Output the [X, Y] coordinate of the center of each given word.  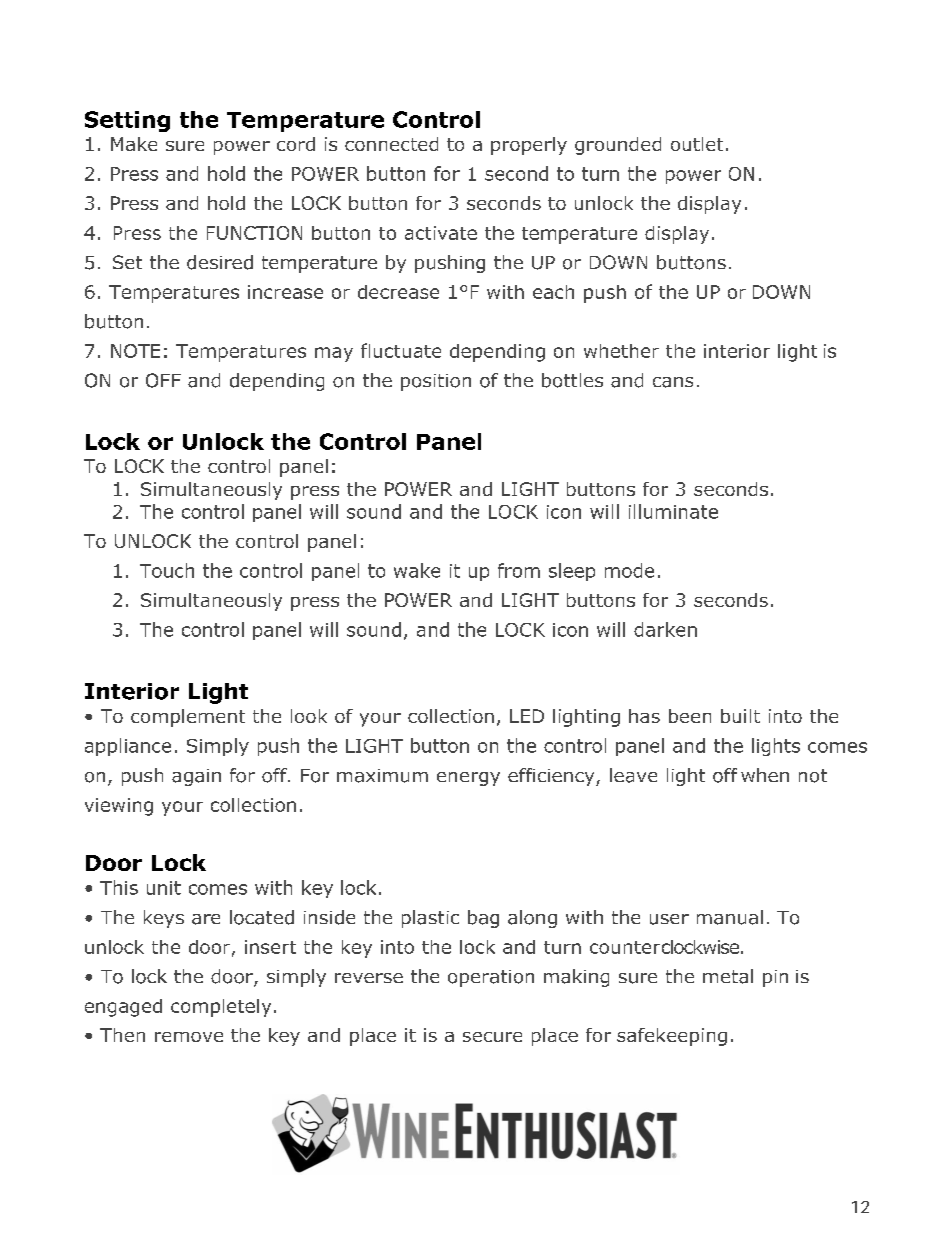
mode [629, 570]
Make [134, 144]
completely [221, 1008]
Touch [167, 570]
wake [417, 570]
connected [391, 144]
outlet [697, 144]
